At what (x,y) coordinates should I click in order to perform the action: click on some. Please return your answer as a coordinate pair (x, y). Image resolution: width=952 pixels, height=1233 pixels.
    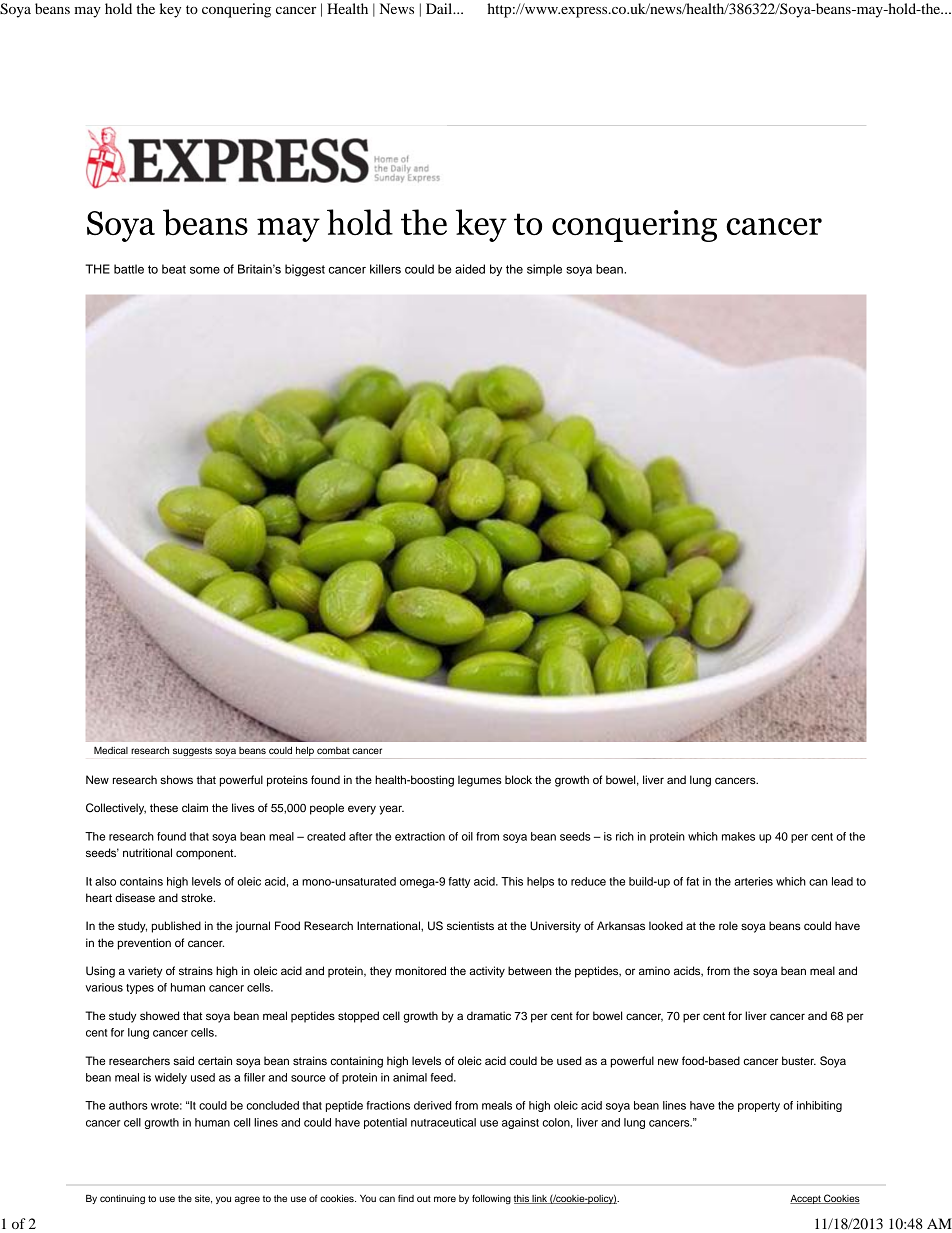
    Looking at the image, I should click on (205, 270).
